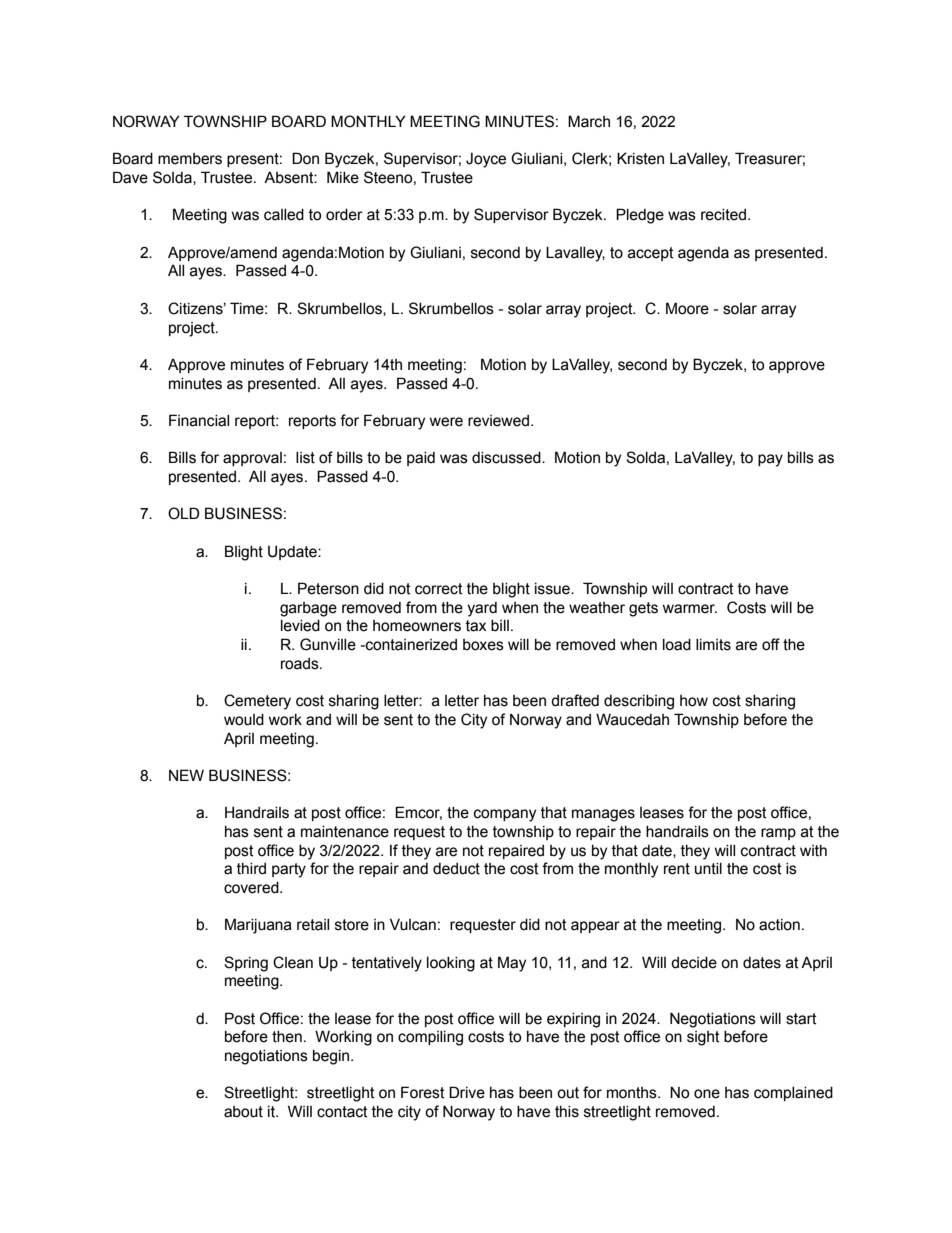 This document has width=952, height=1233. What do you see at coordinates (713, 645) in the document?
I see `limits` at bounding box center [713, 645].
